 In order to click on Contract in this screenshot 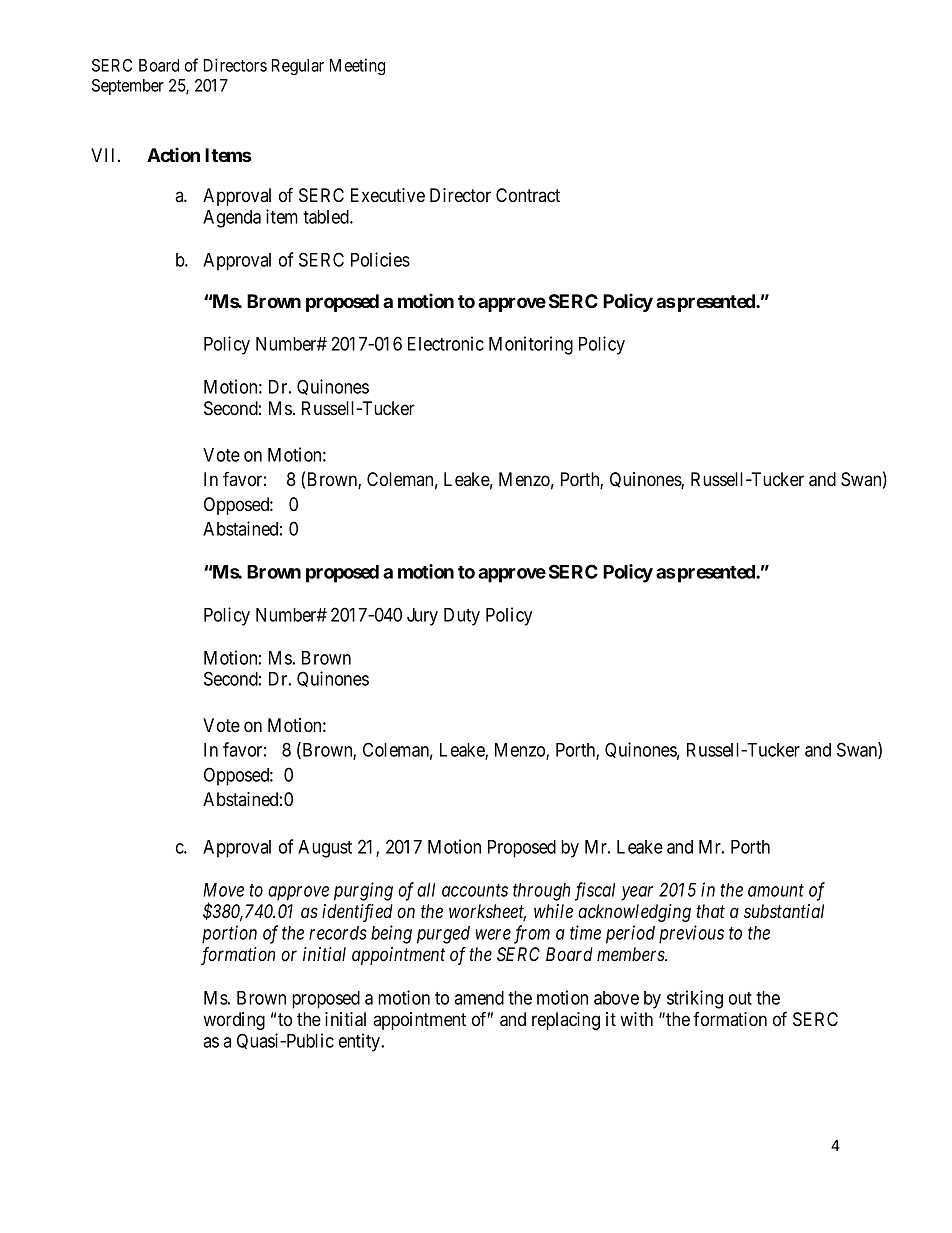, I will do `click(528, 195)`.
